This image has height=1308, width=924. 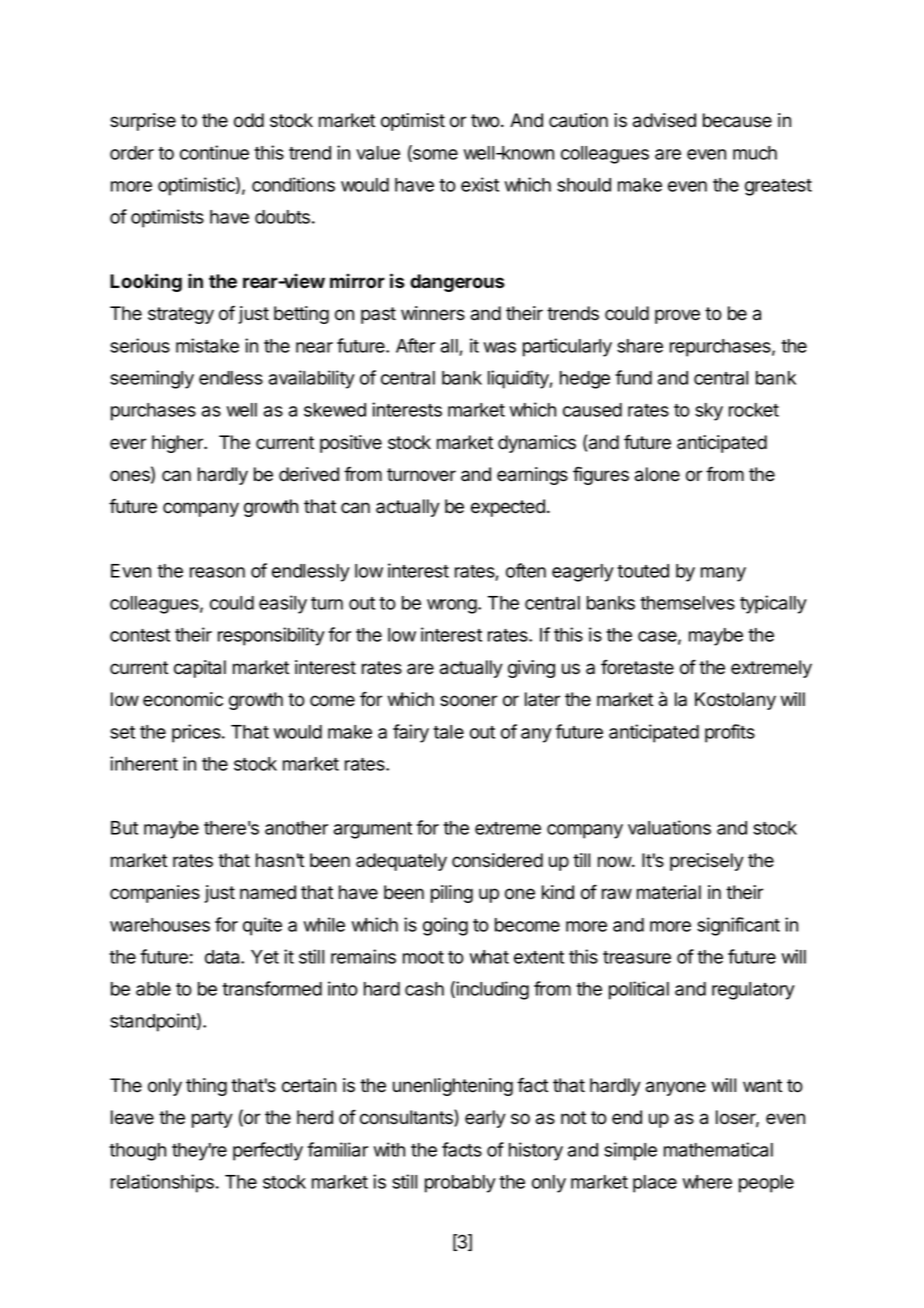 What do you see at coordinates (434, 155) in the image?
I see `some` at bounding box center [434, 155].
